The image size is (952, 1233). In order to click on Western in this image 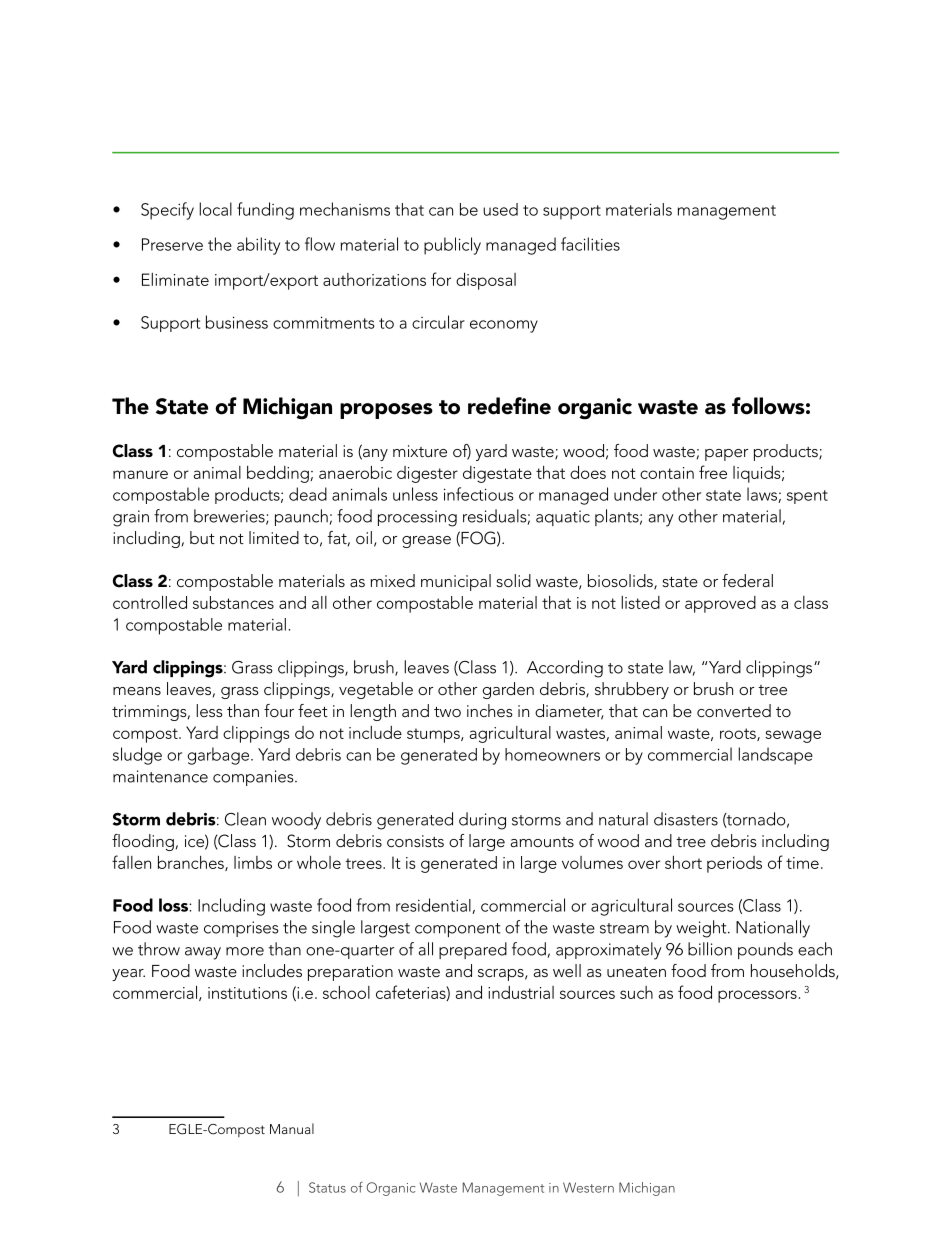, I will do `click(588, 1187)`.
